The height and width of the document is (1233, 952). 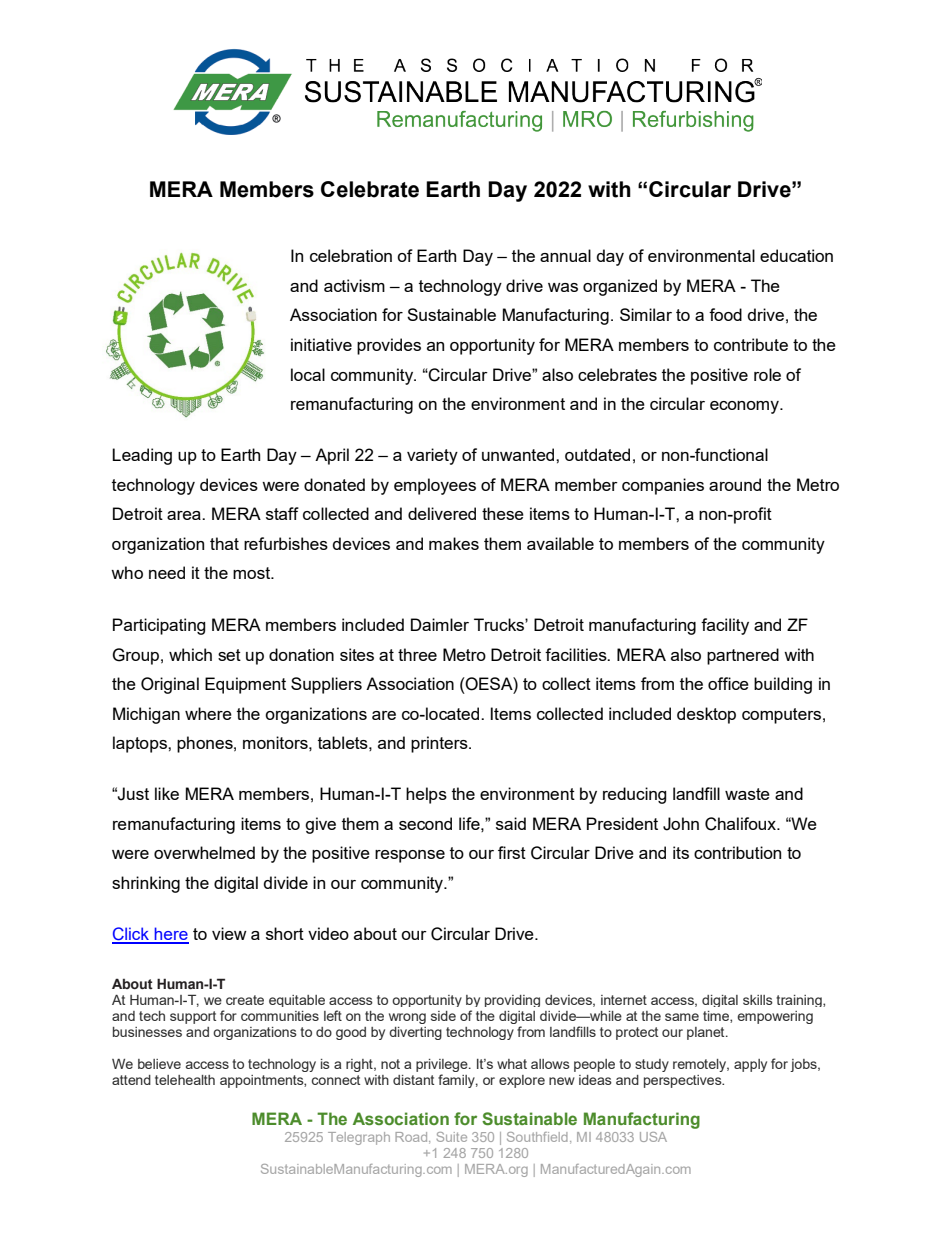 What do you see at coordinates (451, 1137) in the document?
I see `Suite` at bounding box center [451, 1137].
